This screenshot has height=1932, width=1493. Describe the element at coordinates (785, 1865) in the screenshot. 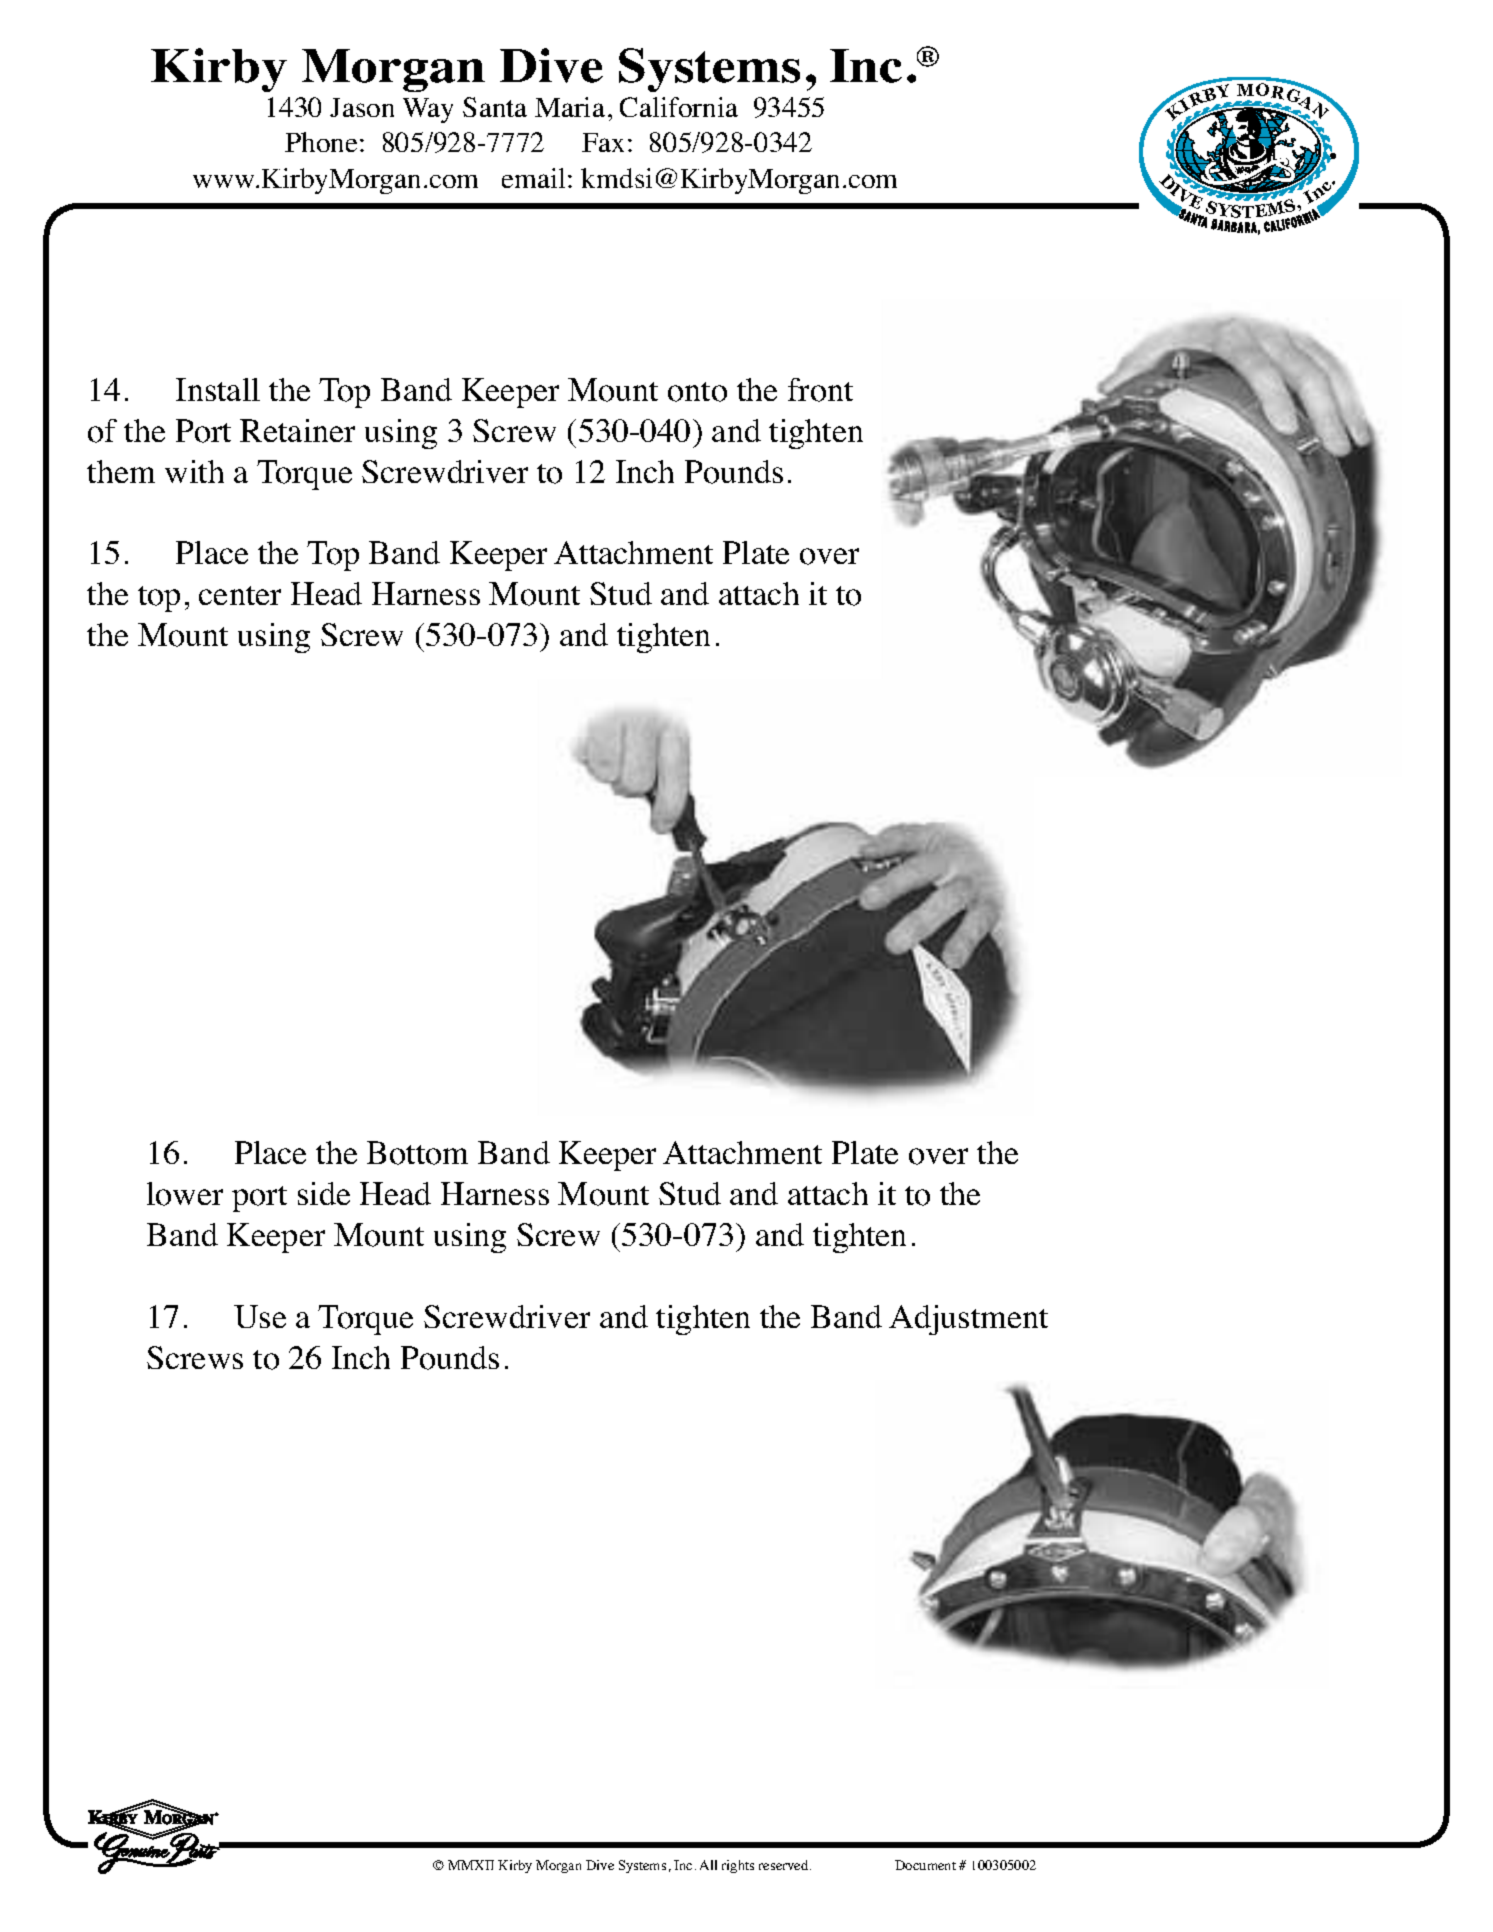

I see `reserved` at that location.
